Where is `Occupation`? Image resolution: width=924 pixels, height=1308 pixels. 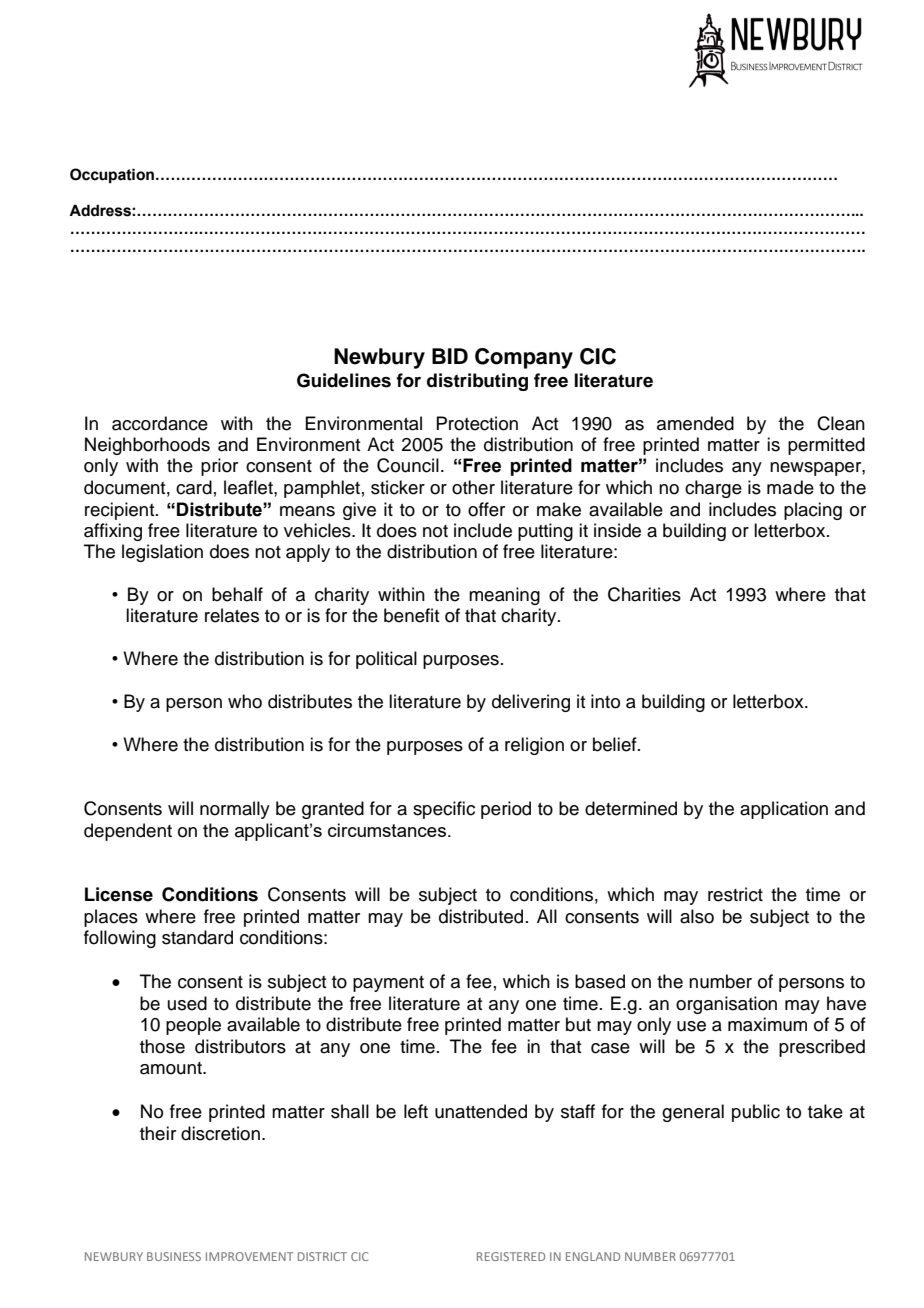
Occupation is located at coordinates (112, 175).
